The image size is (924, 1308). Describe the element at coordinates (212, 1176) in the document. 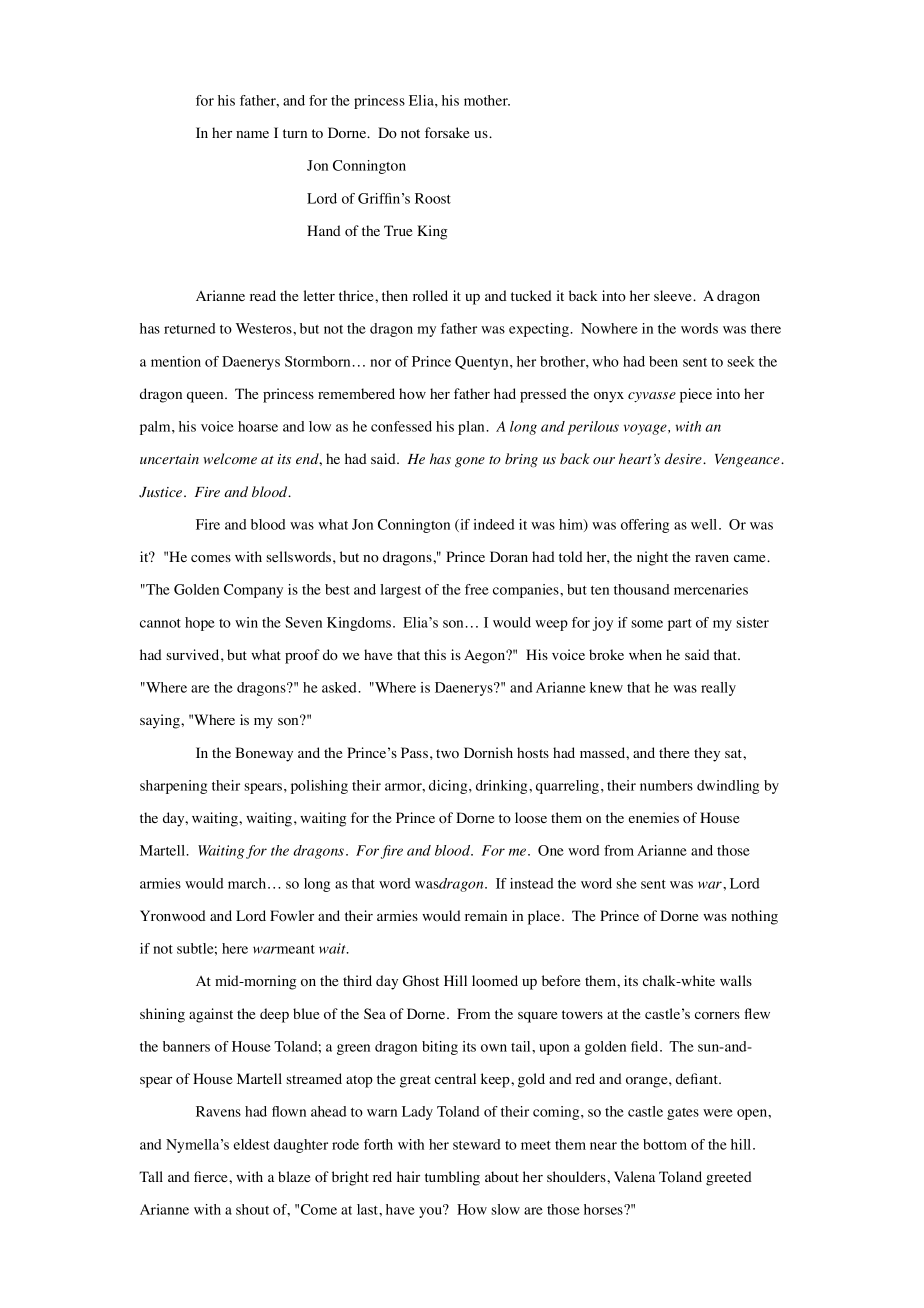

I see `fierce` at that location.
